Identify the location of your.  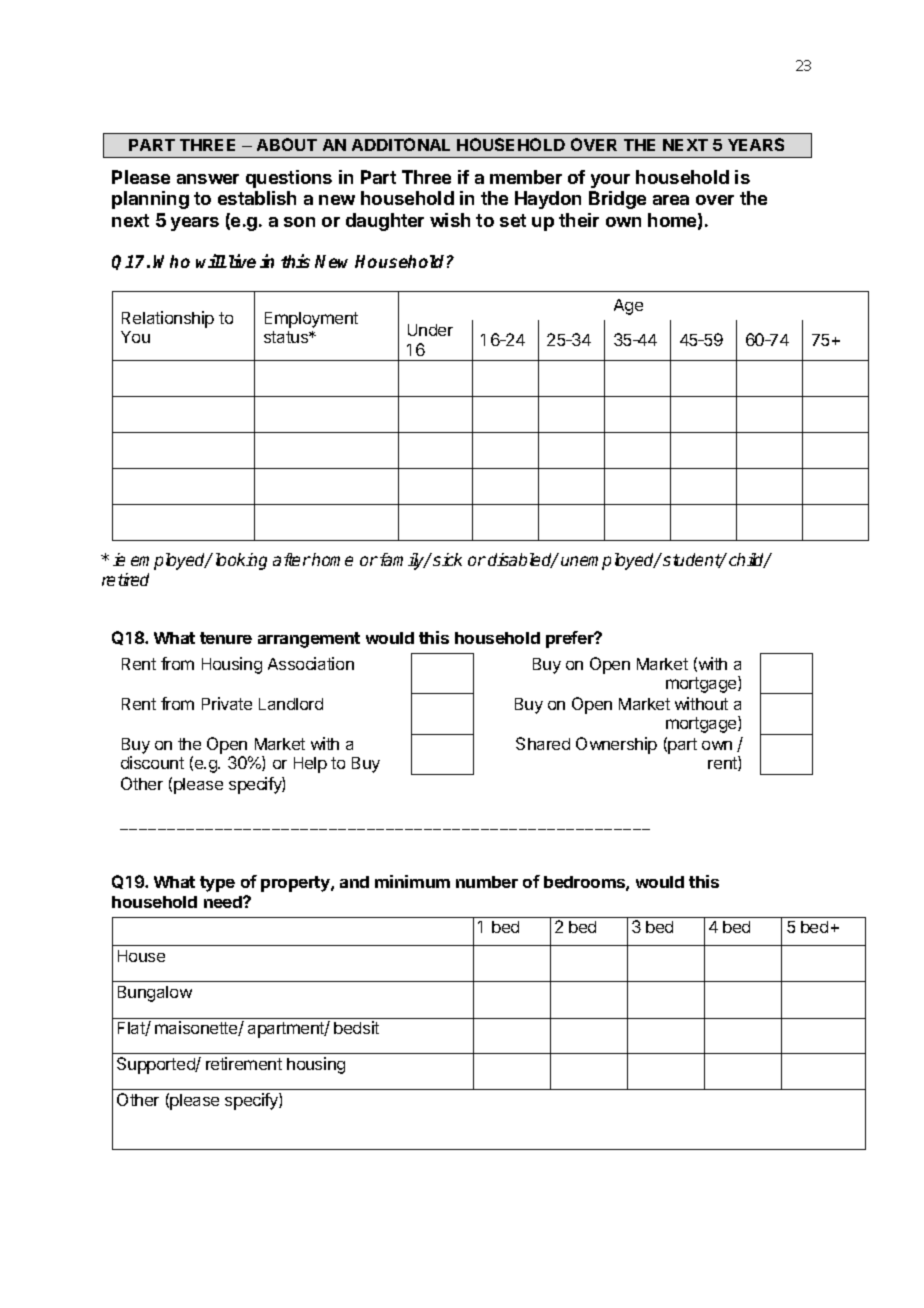
(610, 181).
